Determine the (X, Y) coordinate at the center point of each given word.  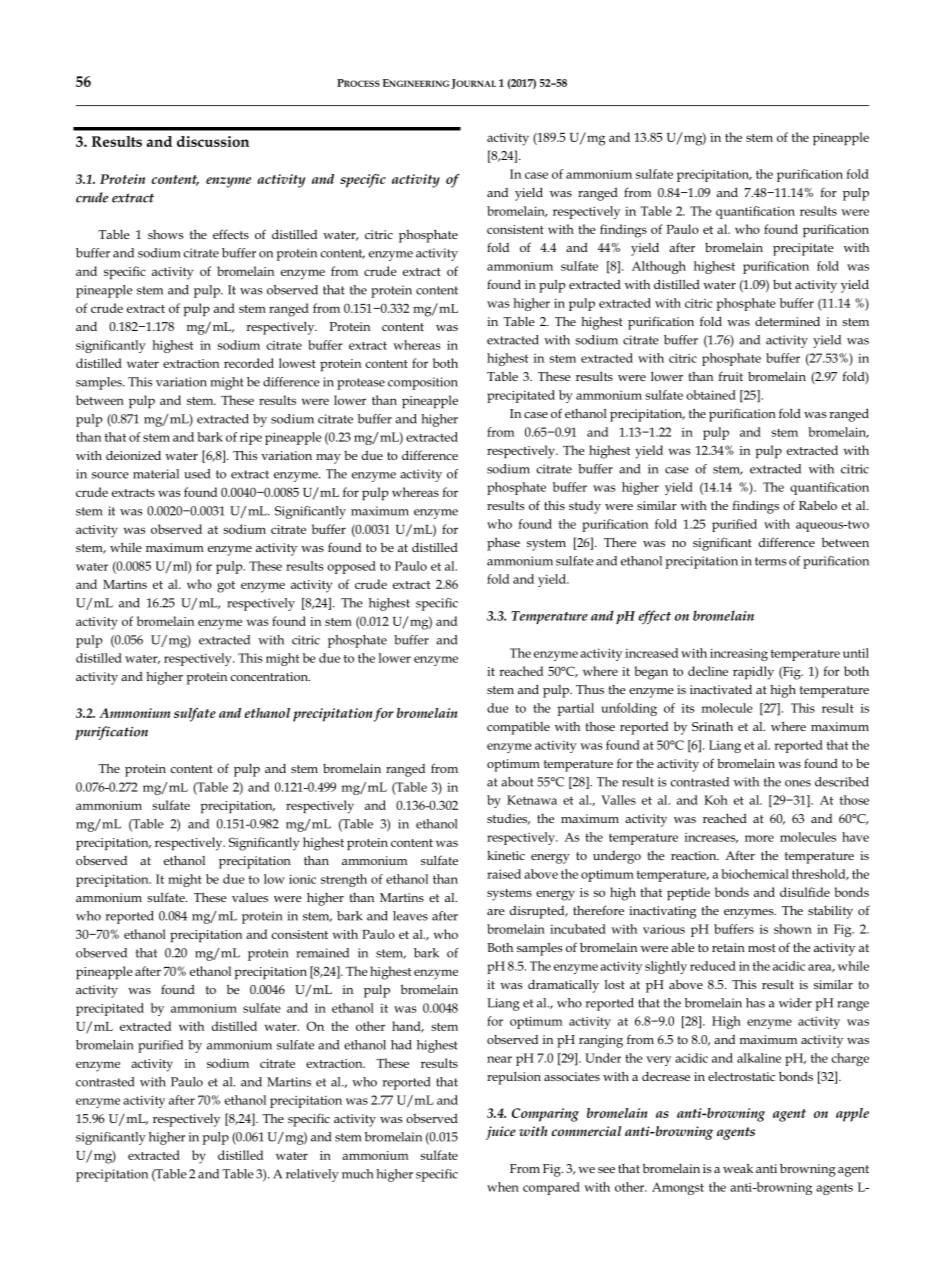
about (517, 782)
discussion (213, 141)
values (250, 897)
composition (423, 383)
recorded (249, 363)
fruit (730, 376)
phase (503, 544)
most (762, 948)
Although (659, 267)
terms (771, 561)
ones (798, 783)
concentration (270, 676)
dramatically (563, 986)
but (782, 284)
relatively (312, 1175)
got (226, 587)
